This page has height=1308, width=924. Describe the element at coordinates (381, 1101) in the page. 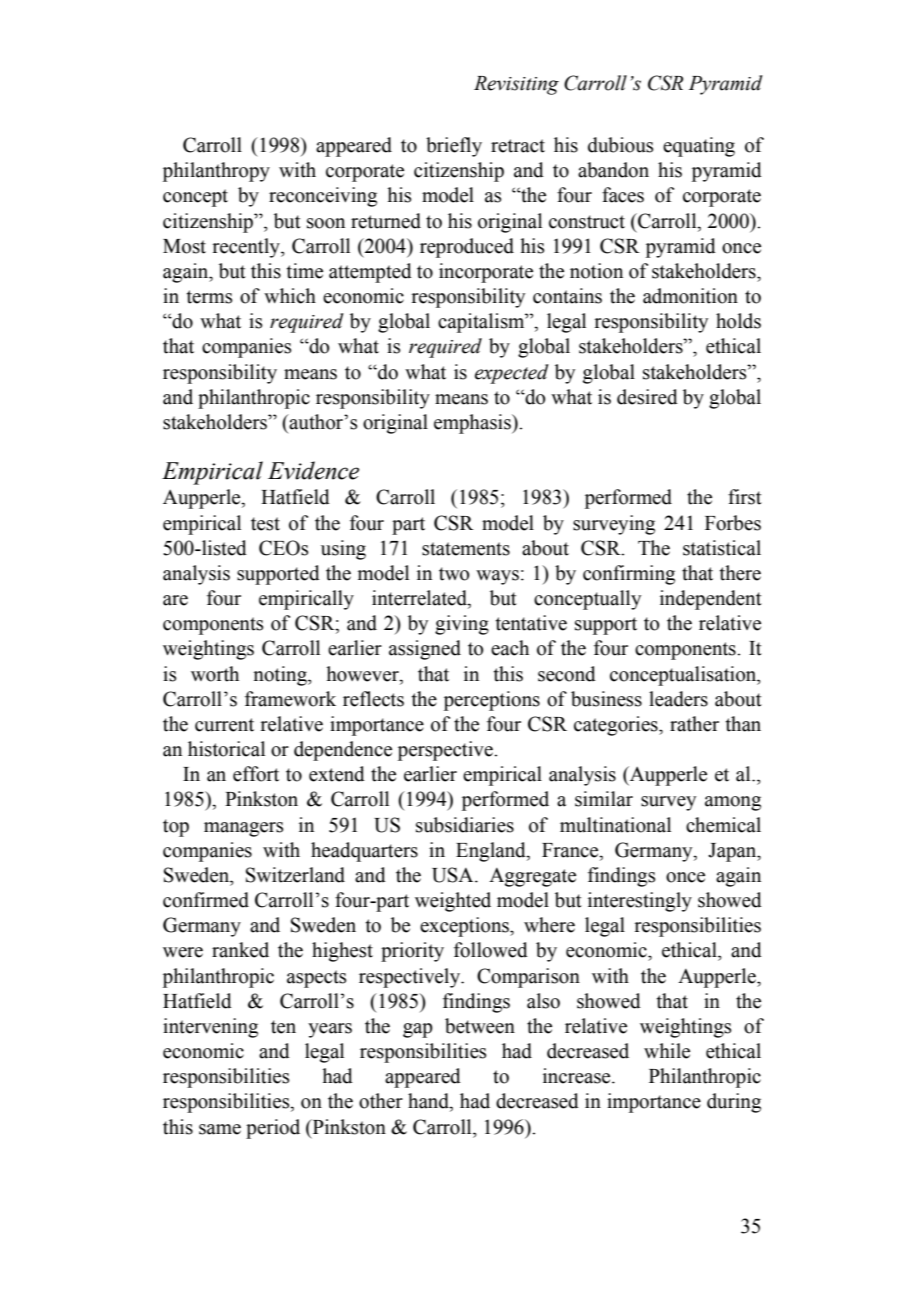

I see `other` at that location.
